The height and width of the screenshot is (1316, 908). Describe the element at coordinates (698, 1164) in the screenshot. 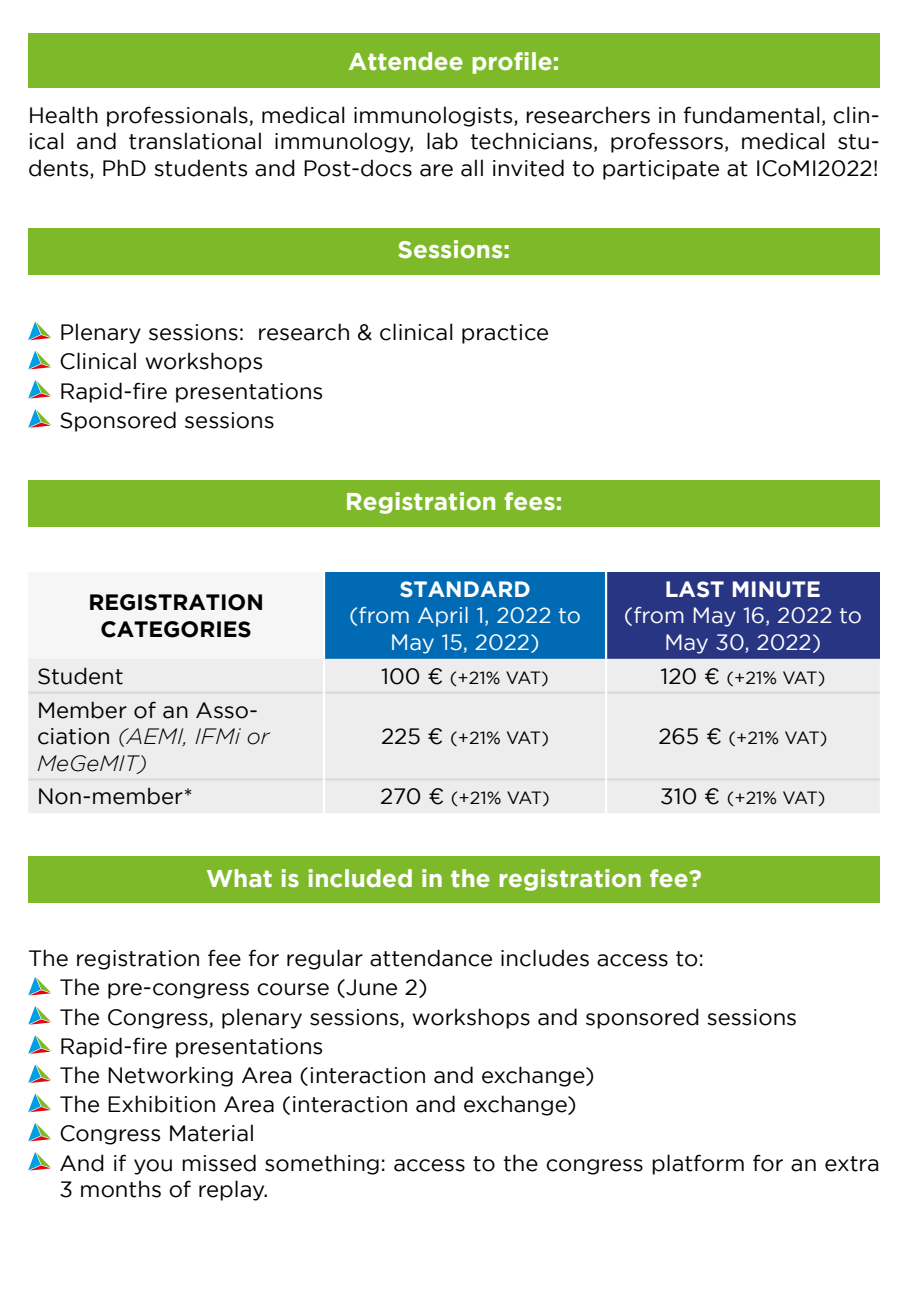

I see `platform` at that location.
